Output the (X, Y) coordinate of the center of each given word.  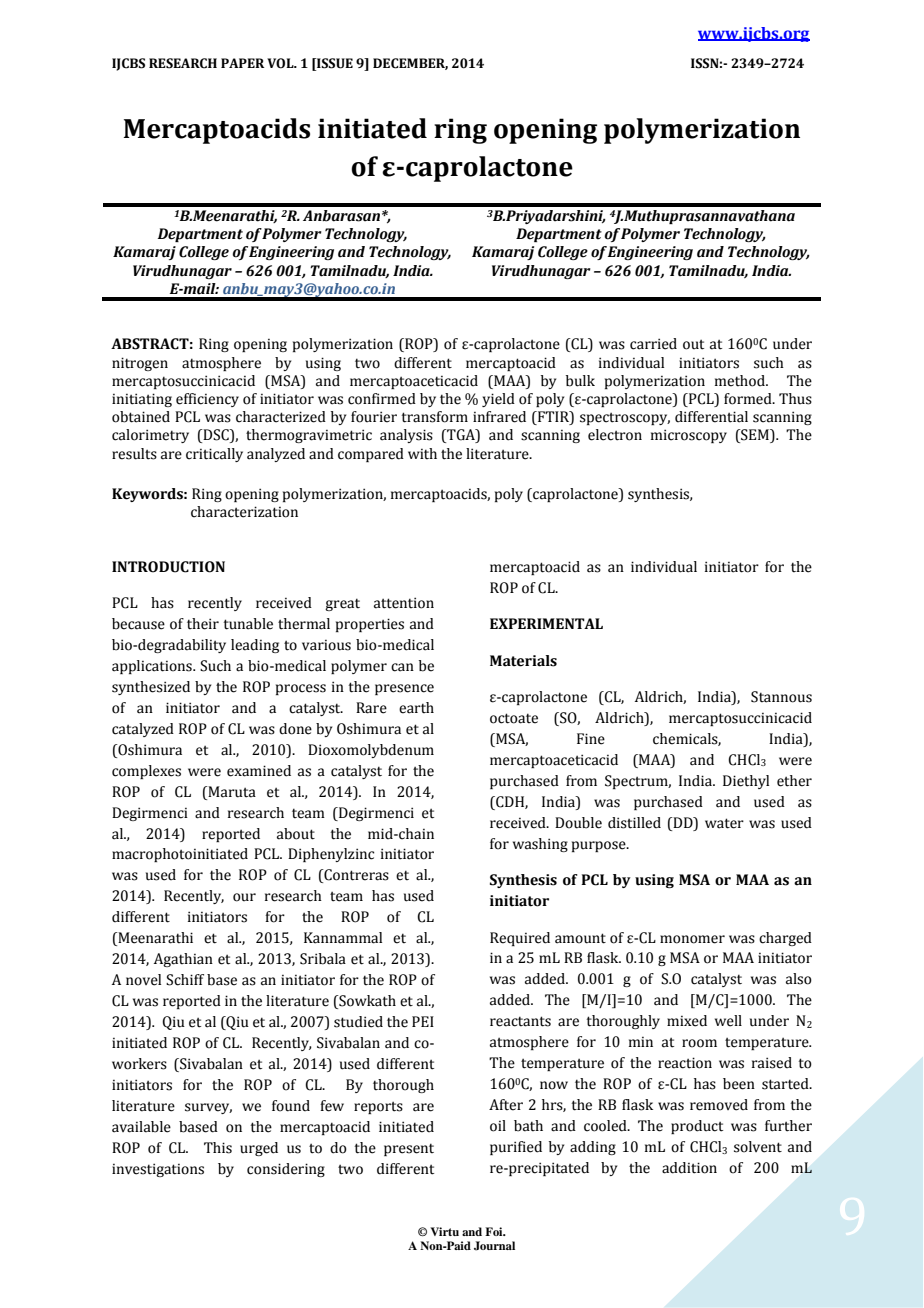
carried (653, 344)
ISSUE (334, 64)
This (218, 1148)
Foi (495, 1231)
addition (689, 1168)
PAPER (243, 63)
